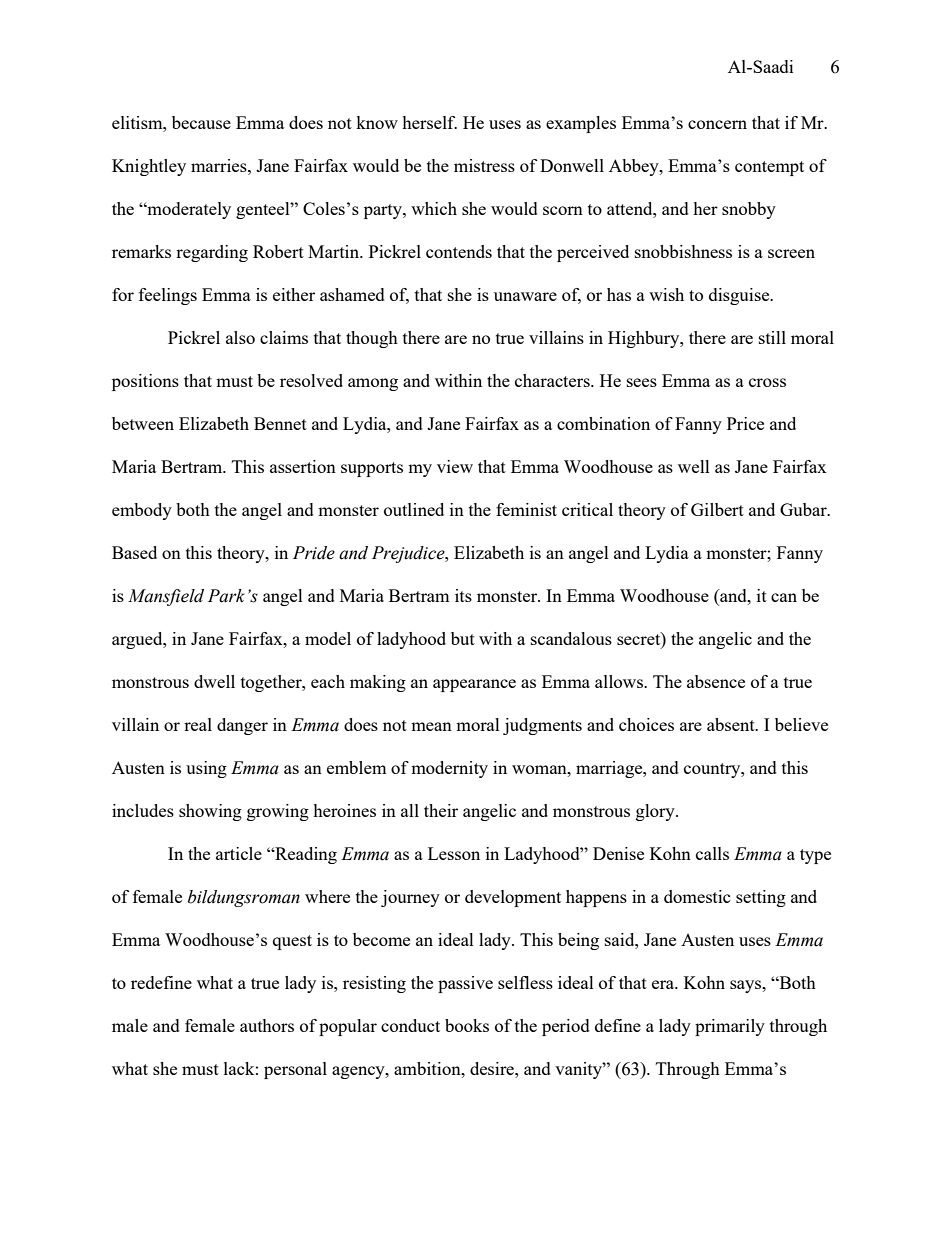 This screenshot has width=952, height=1233. Describe the element at coordinates (198, 724) in the screenshot. I see `real` at that location.
